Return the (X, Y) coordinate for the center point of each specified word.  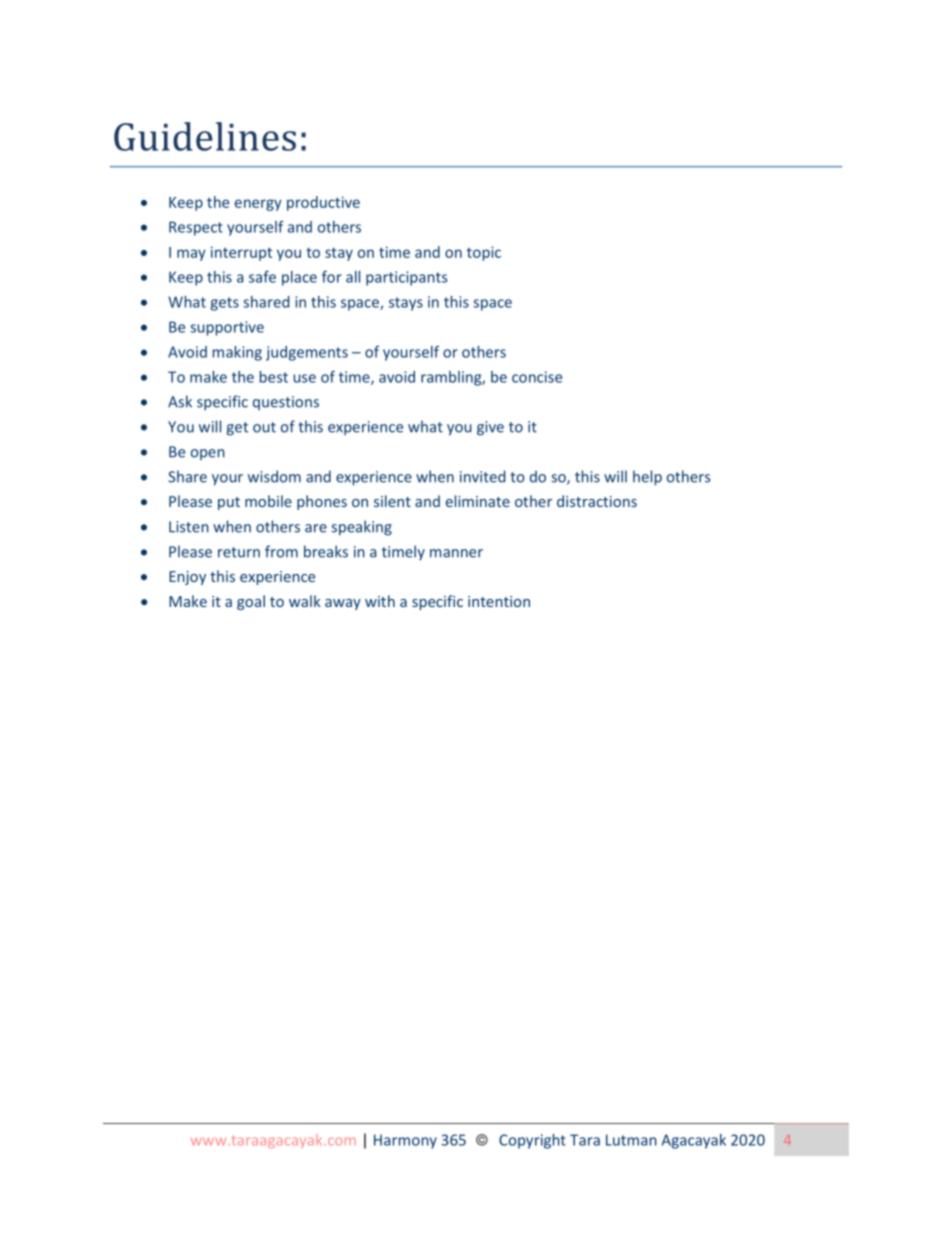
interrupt (241, 253)
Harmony (405, 1141)
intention (499, 601)
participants (406, 278)
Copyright (532, 1141)
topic (484, 253)
